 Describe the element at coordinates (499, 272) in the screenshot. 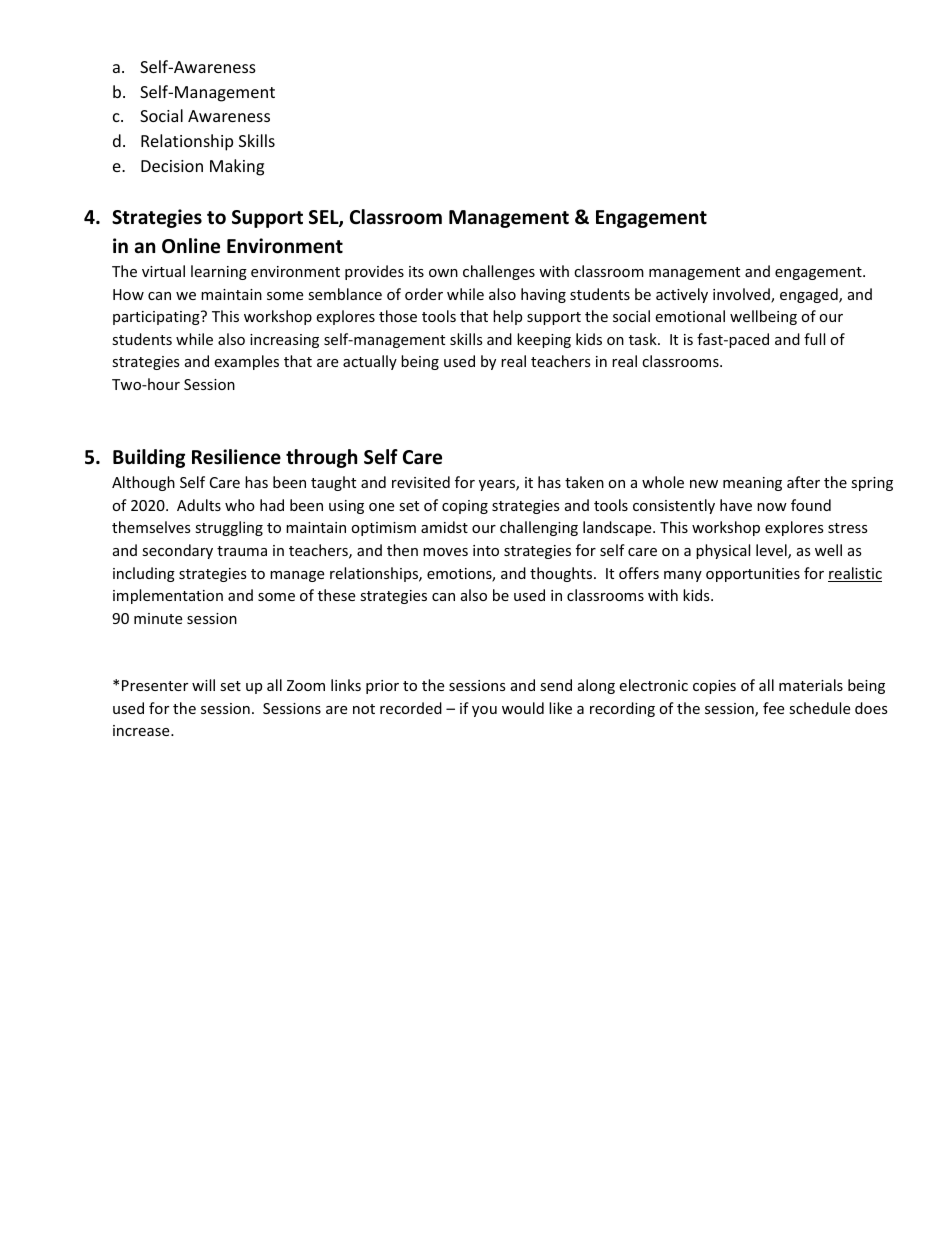

I see `challenges` at that location.
